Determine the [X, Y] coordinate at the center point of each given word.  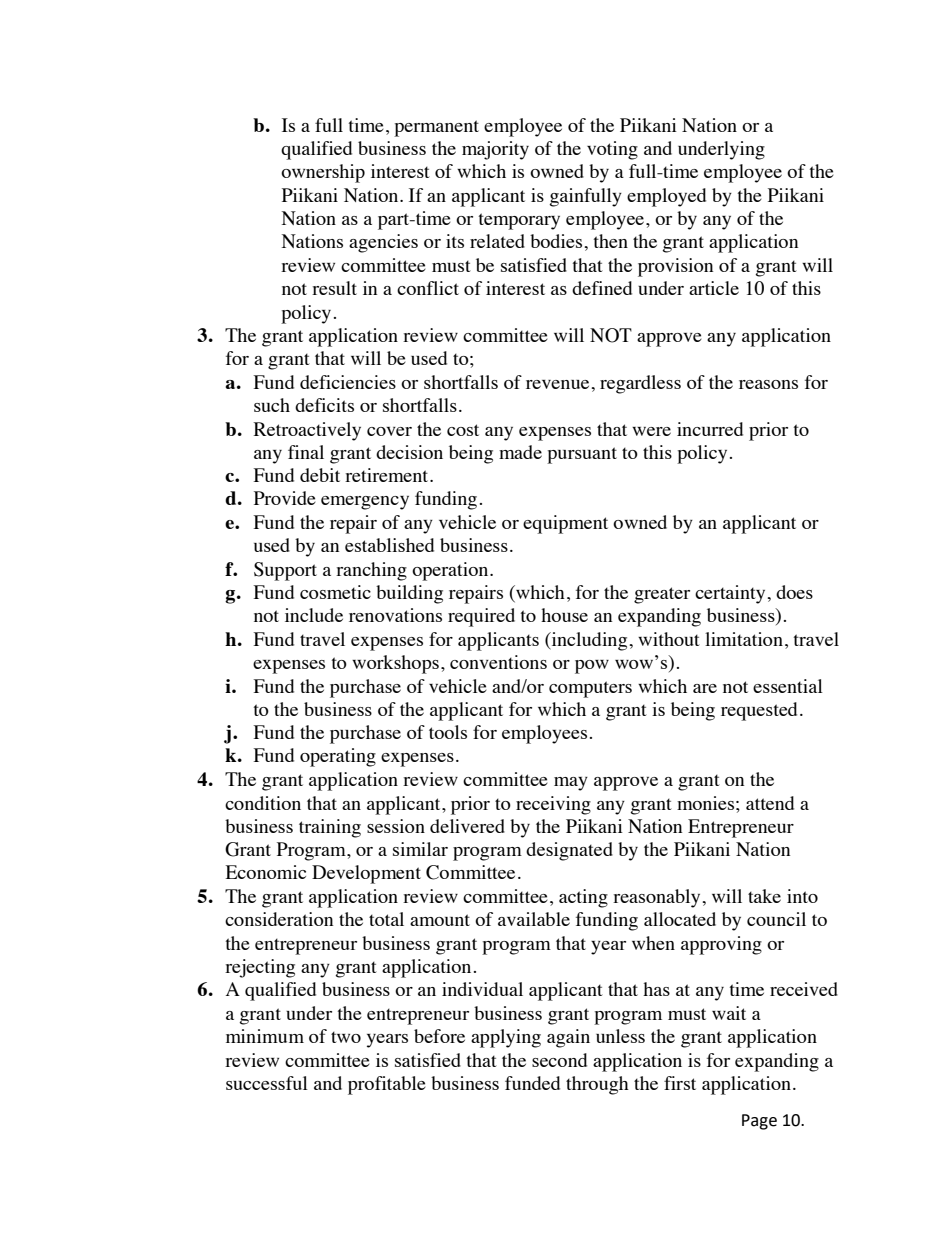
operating [338, 757]
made [520, 452]
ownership [323, 173]
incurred [710, 429]
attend [770, 803]
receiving [553, 805]
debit [320, 475]
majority [495, 150]
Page [759, 1122]
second [559, 1060]
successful [267, 1083]
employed [666, 197]
